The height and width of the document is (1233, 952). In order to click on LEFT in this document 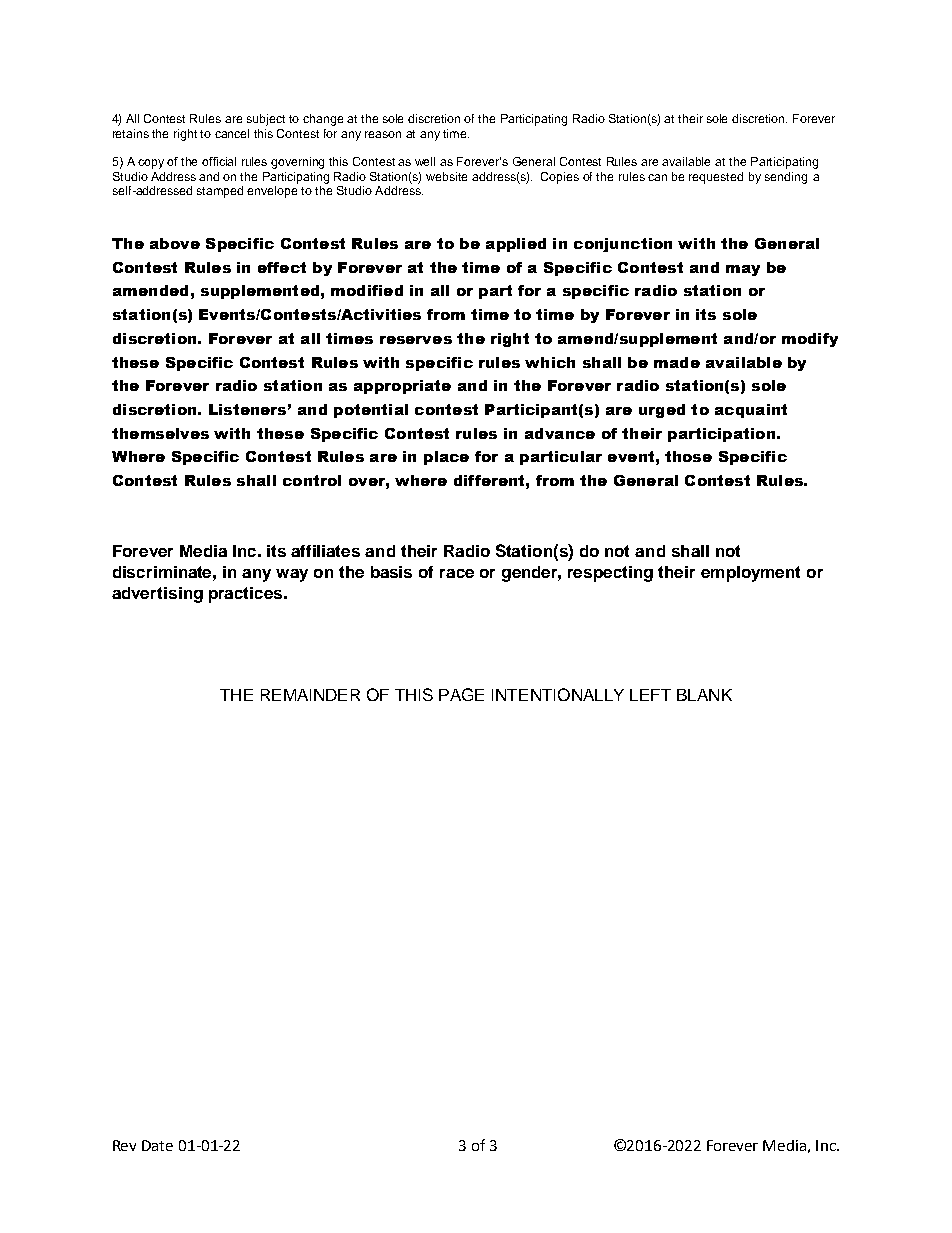, I will do `click(650, 695)`.
